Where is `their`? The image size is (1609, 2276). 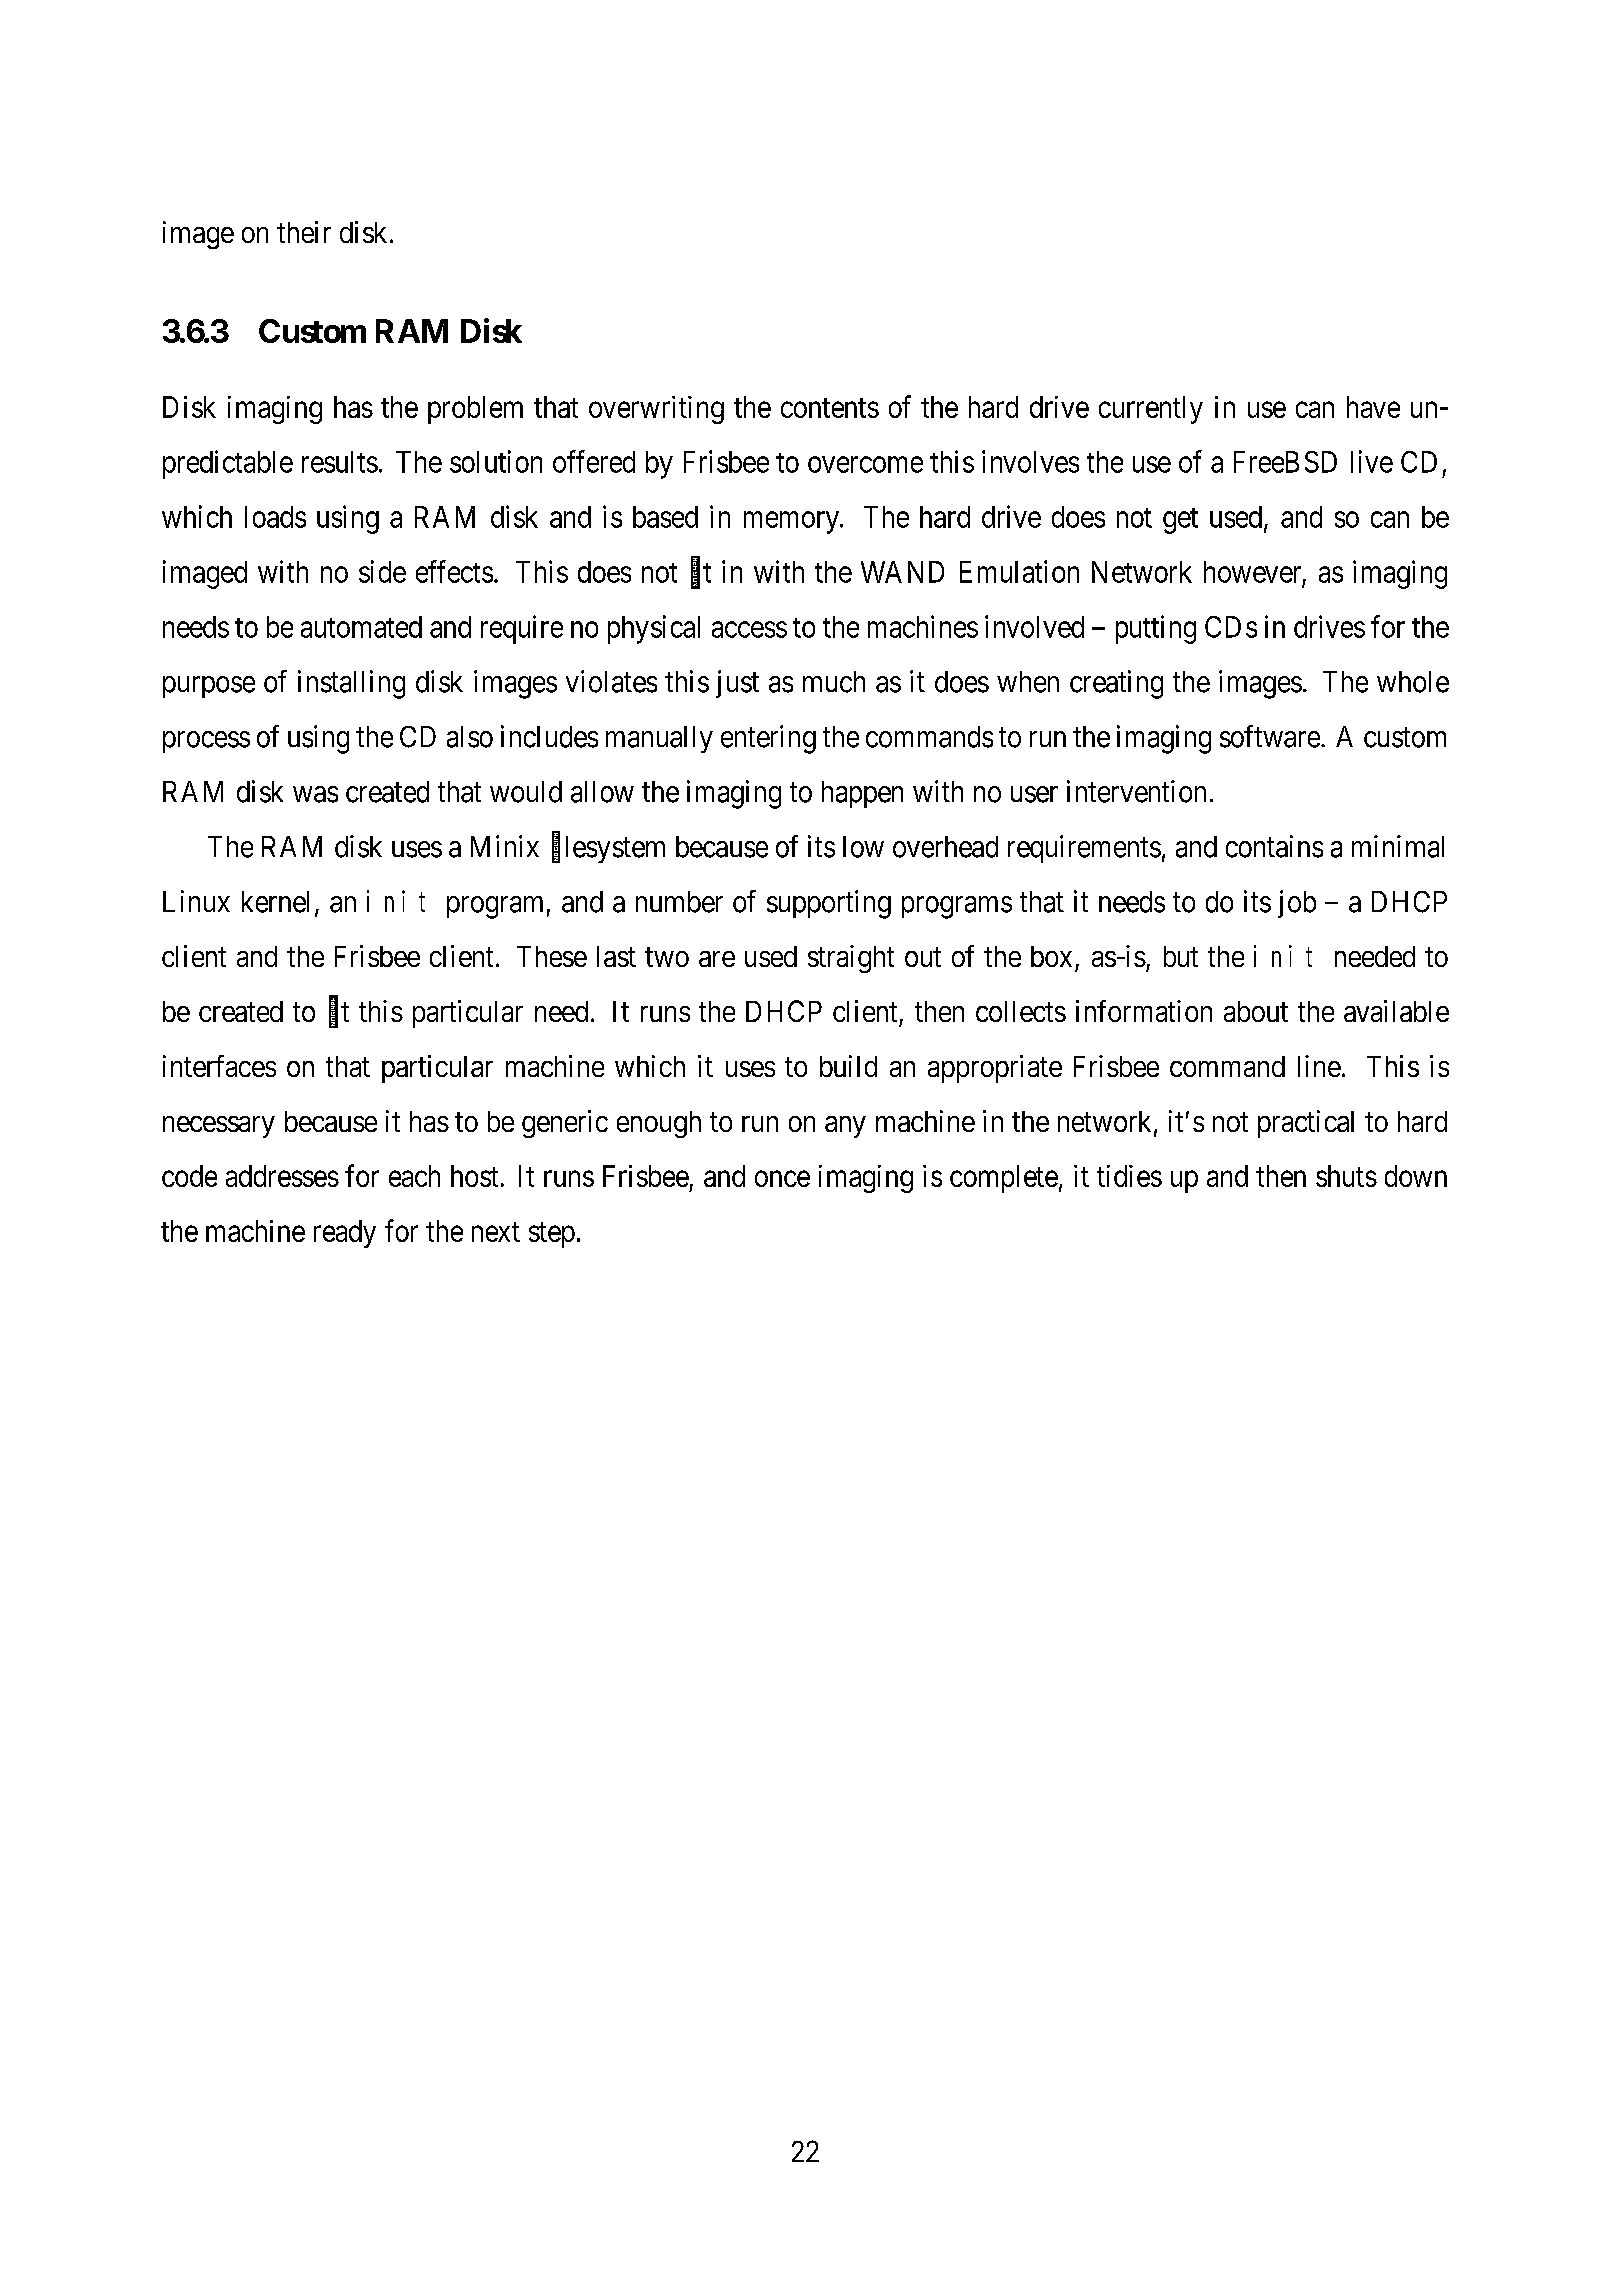
their is located at coordinates (304, 232).
